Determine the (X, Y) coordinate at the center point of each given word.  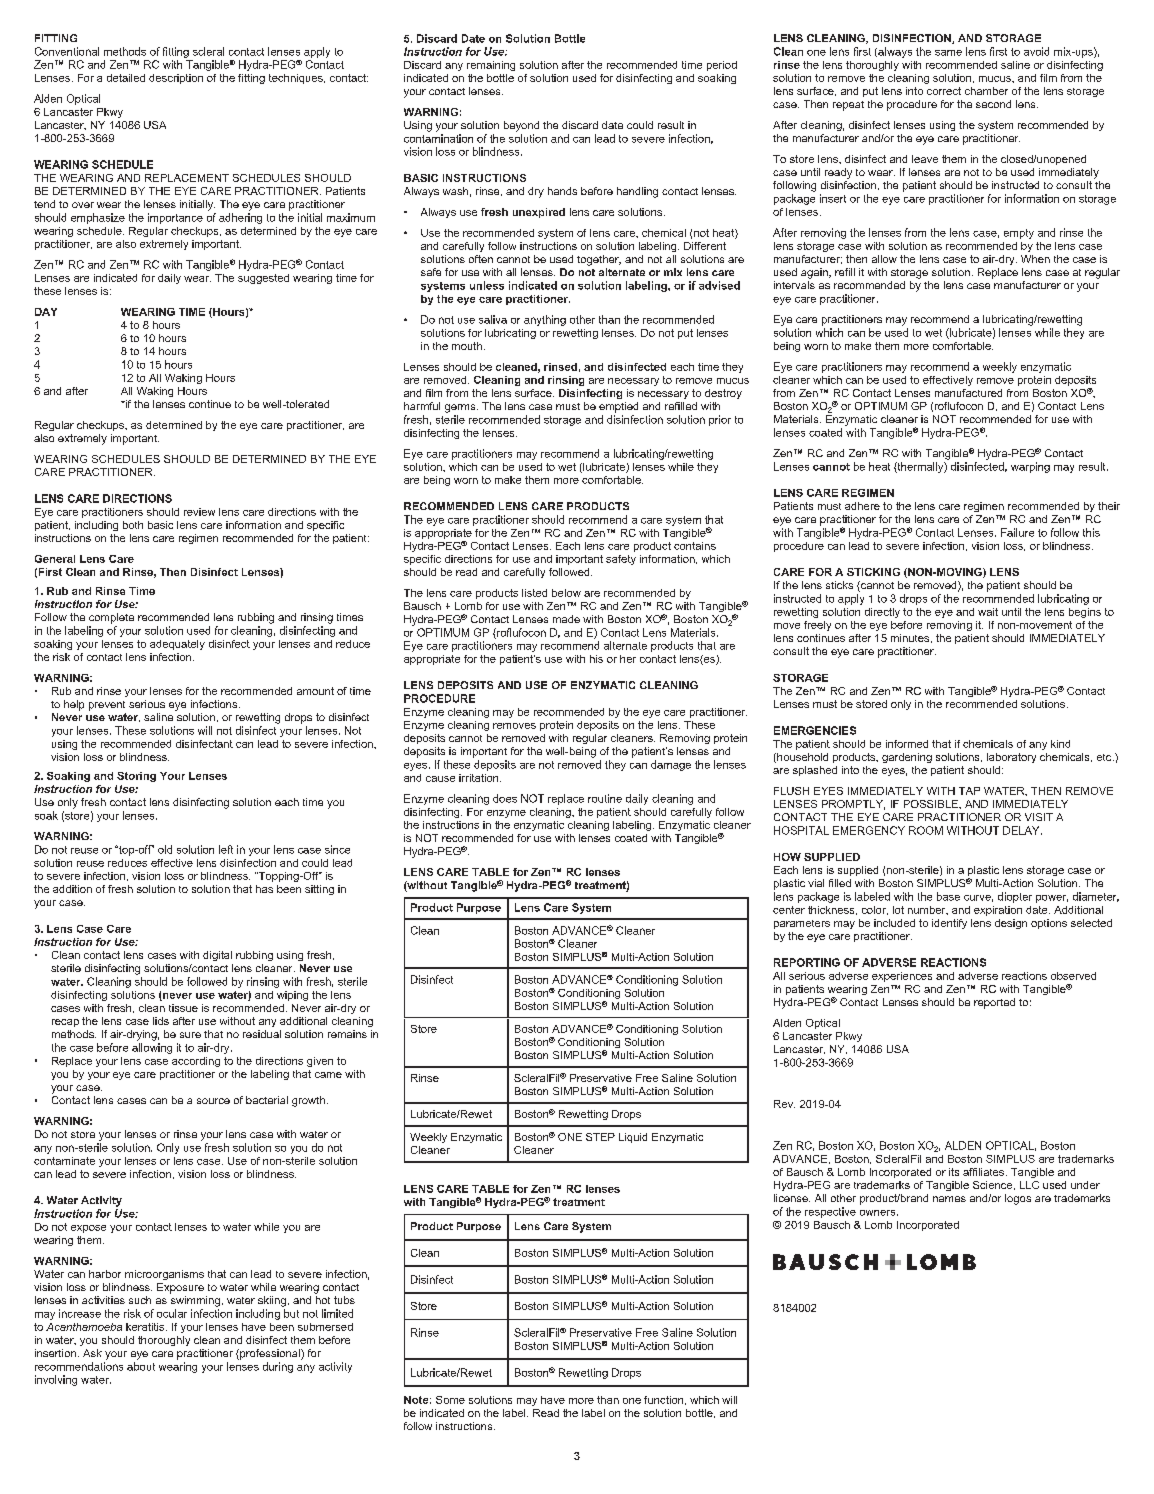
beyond (521, 126)
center (789, 910)
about (141, 1366)
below (566, 593)
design (1011, 924)
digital (217, 956)
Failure (1017, 532)
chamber (986, 91)
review (199, 512)
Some (450, 1400)
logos (1018, 1199)
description (176, 79)
